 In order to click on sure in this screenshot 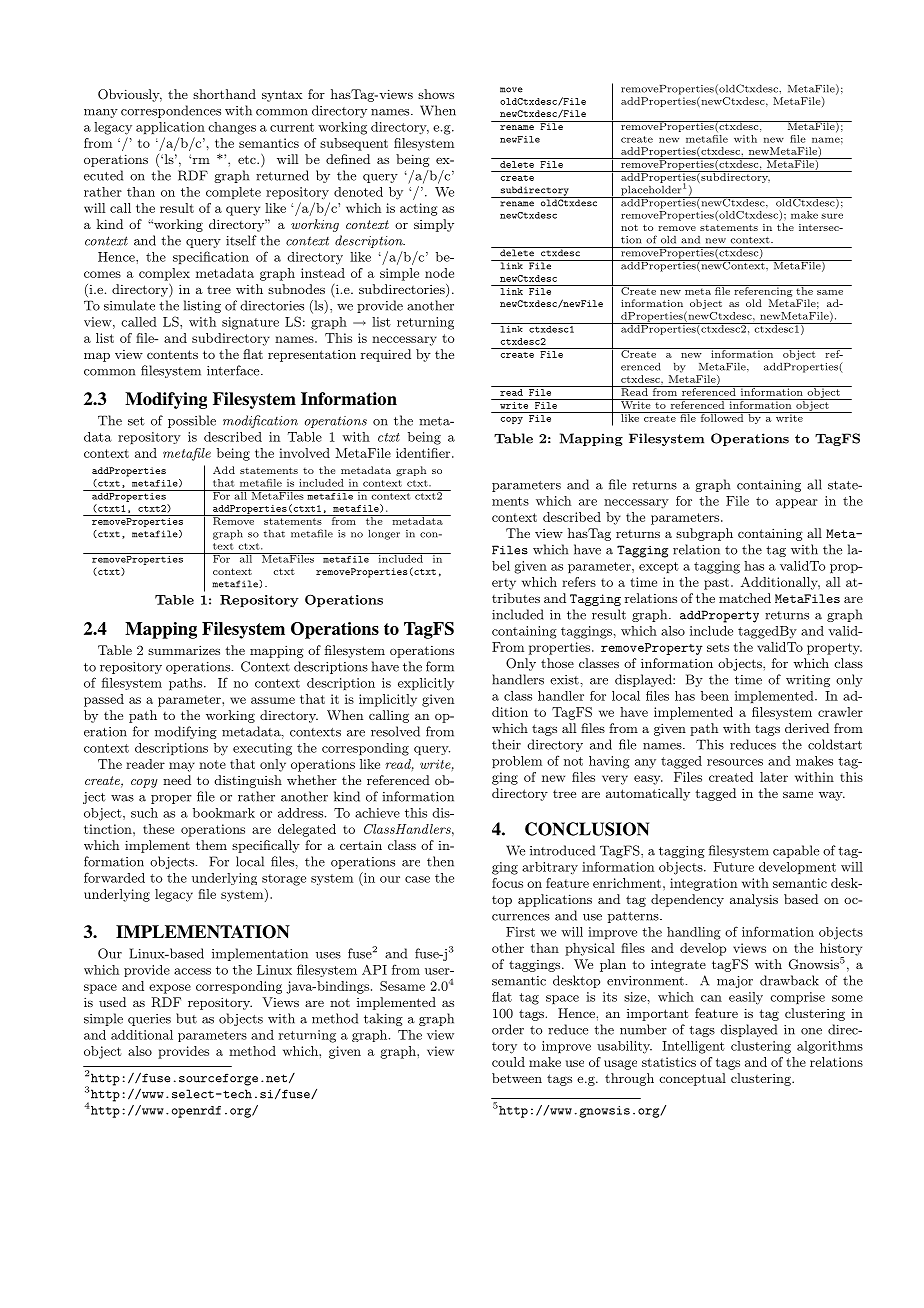, I will do `click(832, 216)`.
